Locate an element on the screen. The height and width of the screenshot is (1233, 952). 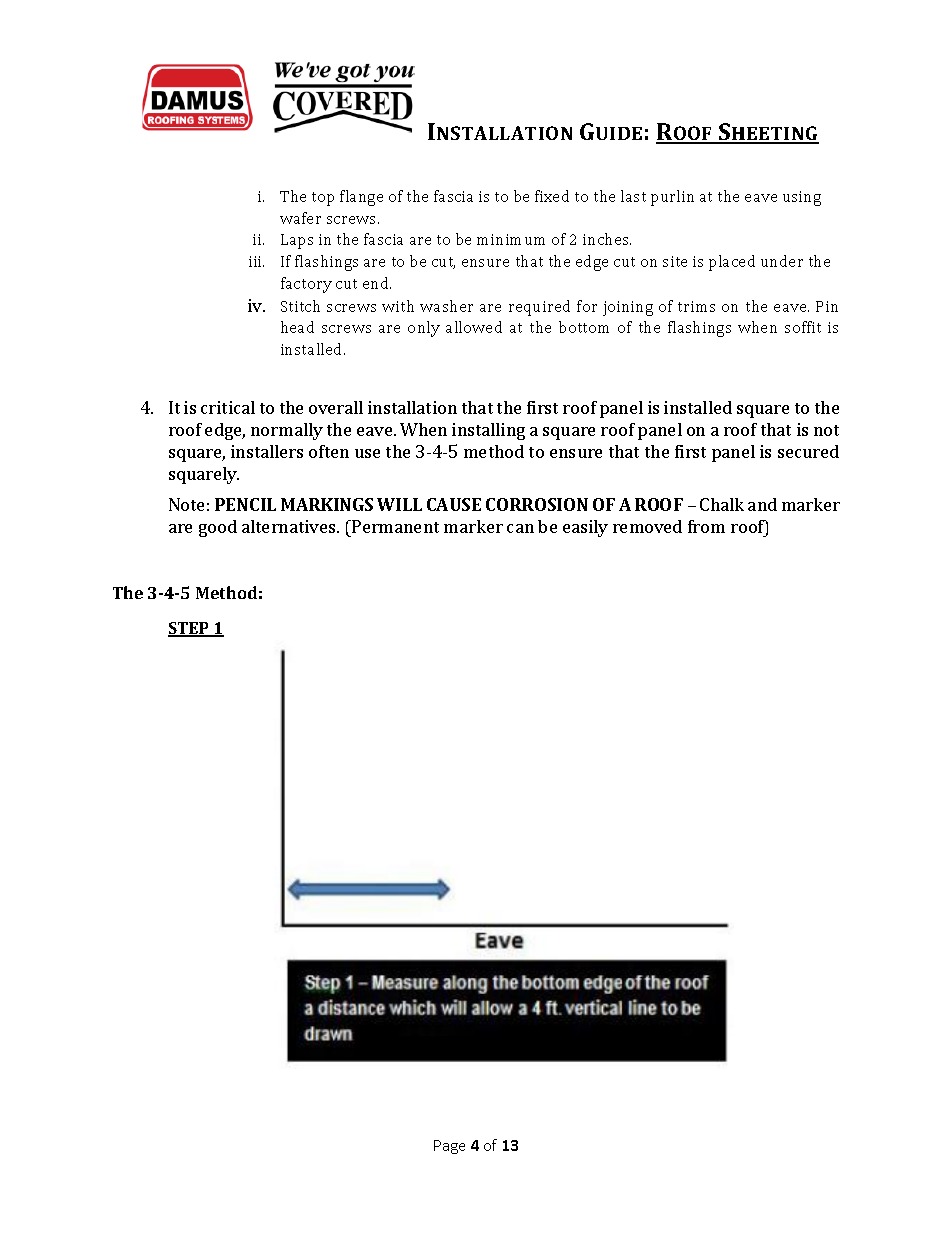
installing is located at coordinates (488, 431).
